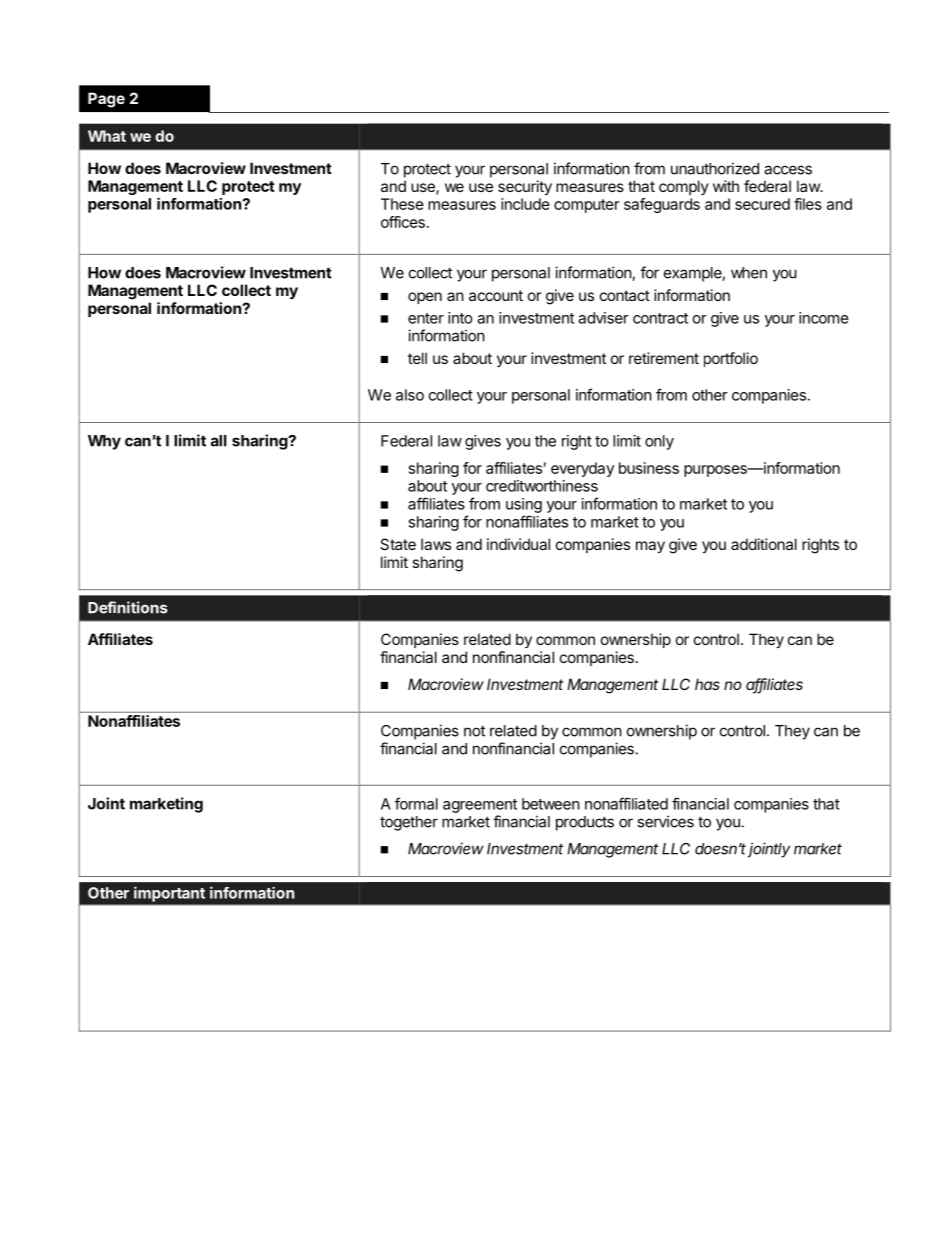  What do you see at coordinates (219, 441) in the screenshot?
I see `all` at bounding box center [219, 441].
